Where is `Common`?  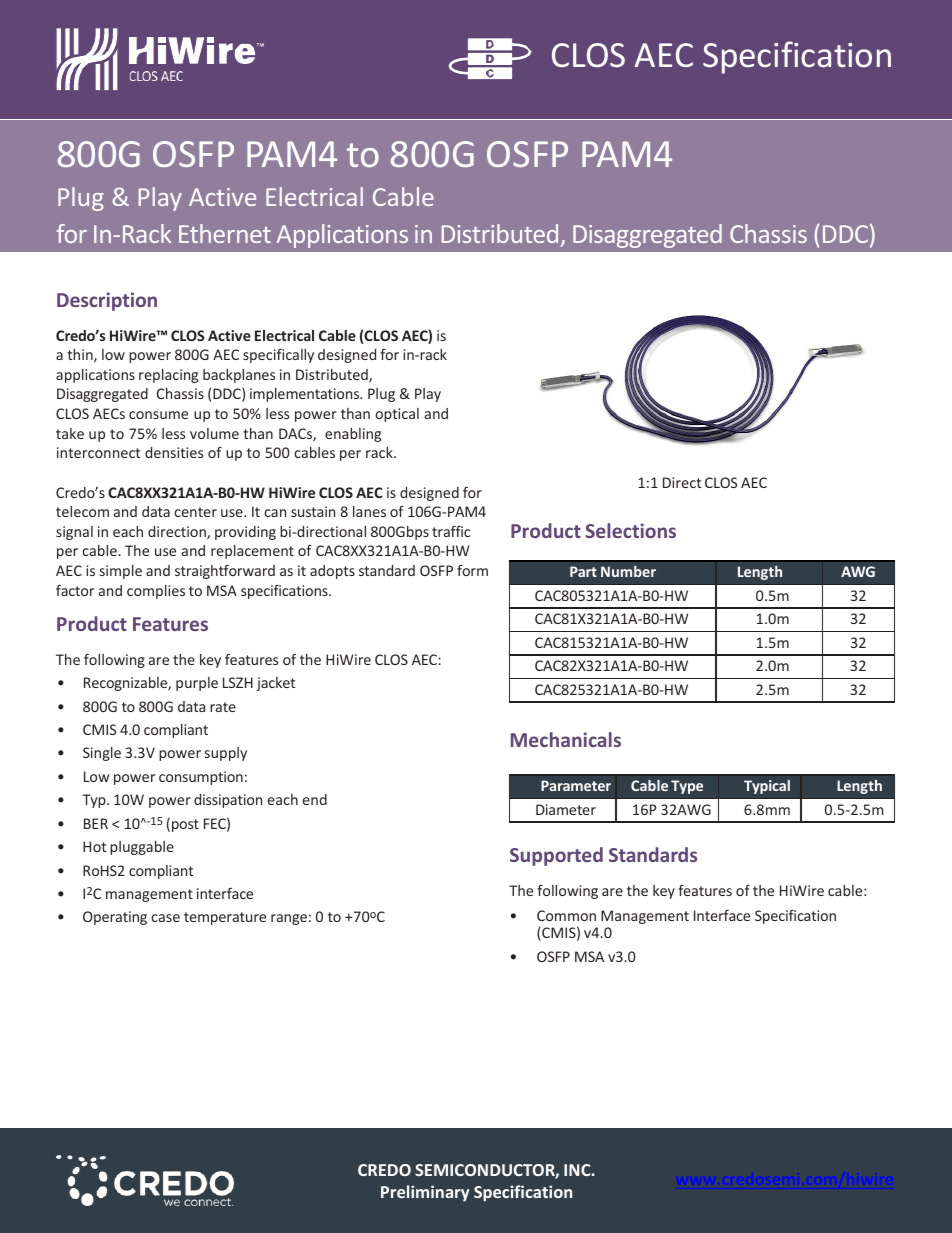 Common is located at coordinates (566, 915).
